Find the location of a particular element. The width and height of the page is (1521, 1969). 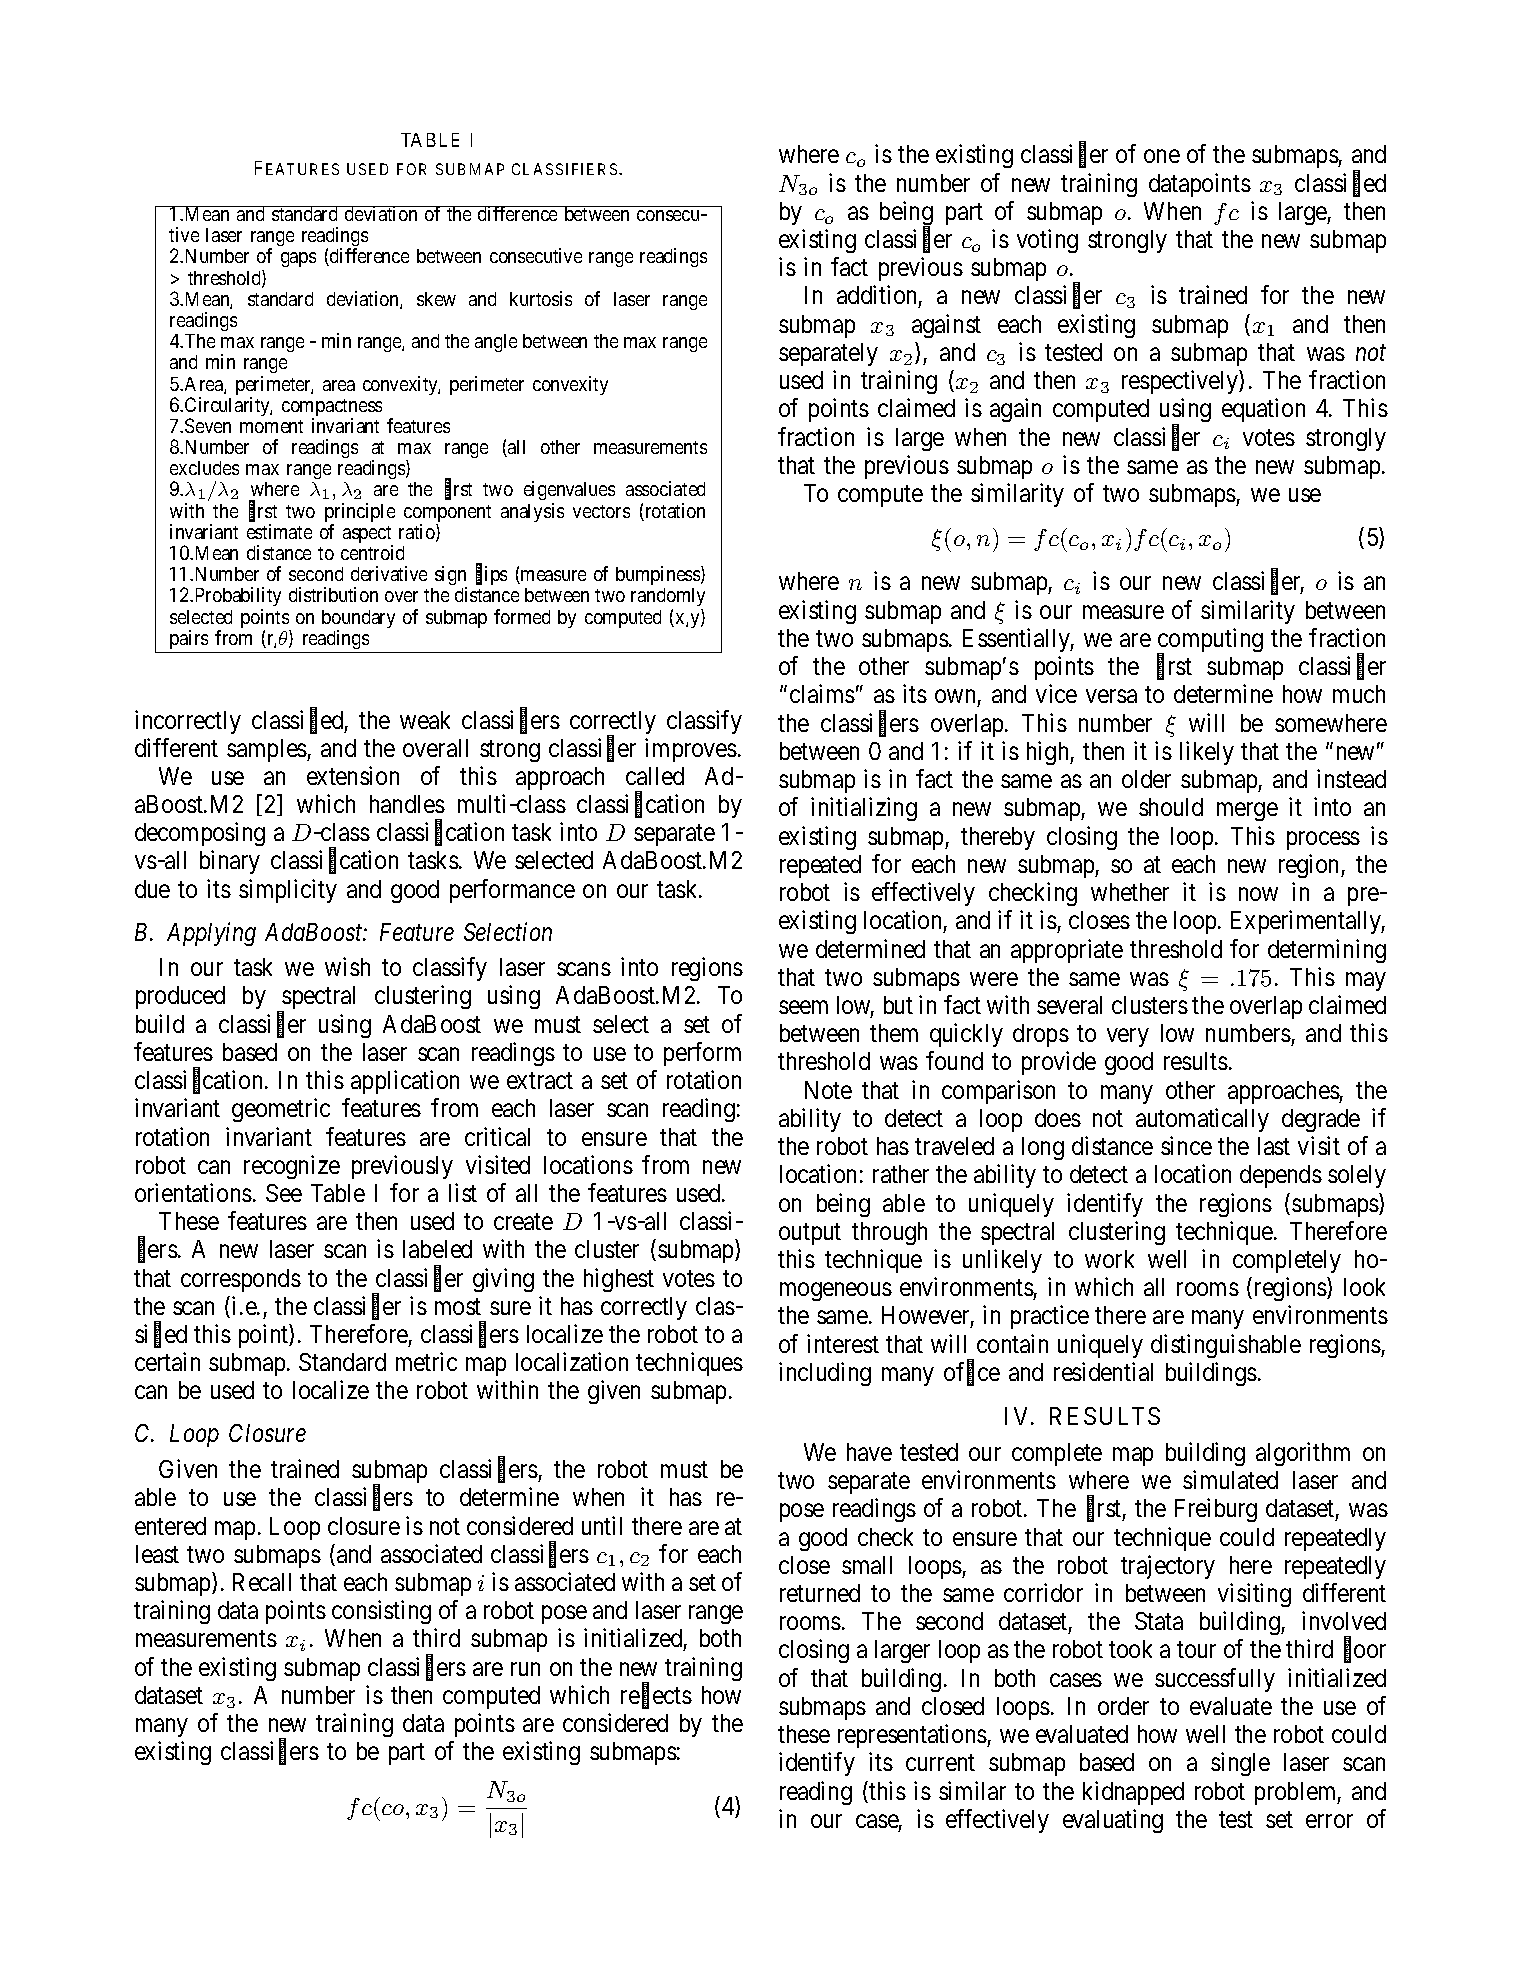

voting is located at coordinates (1047, 241).
